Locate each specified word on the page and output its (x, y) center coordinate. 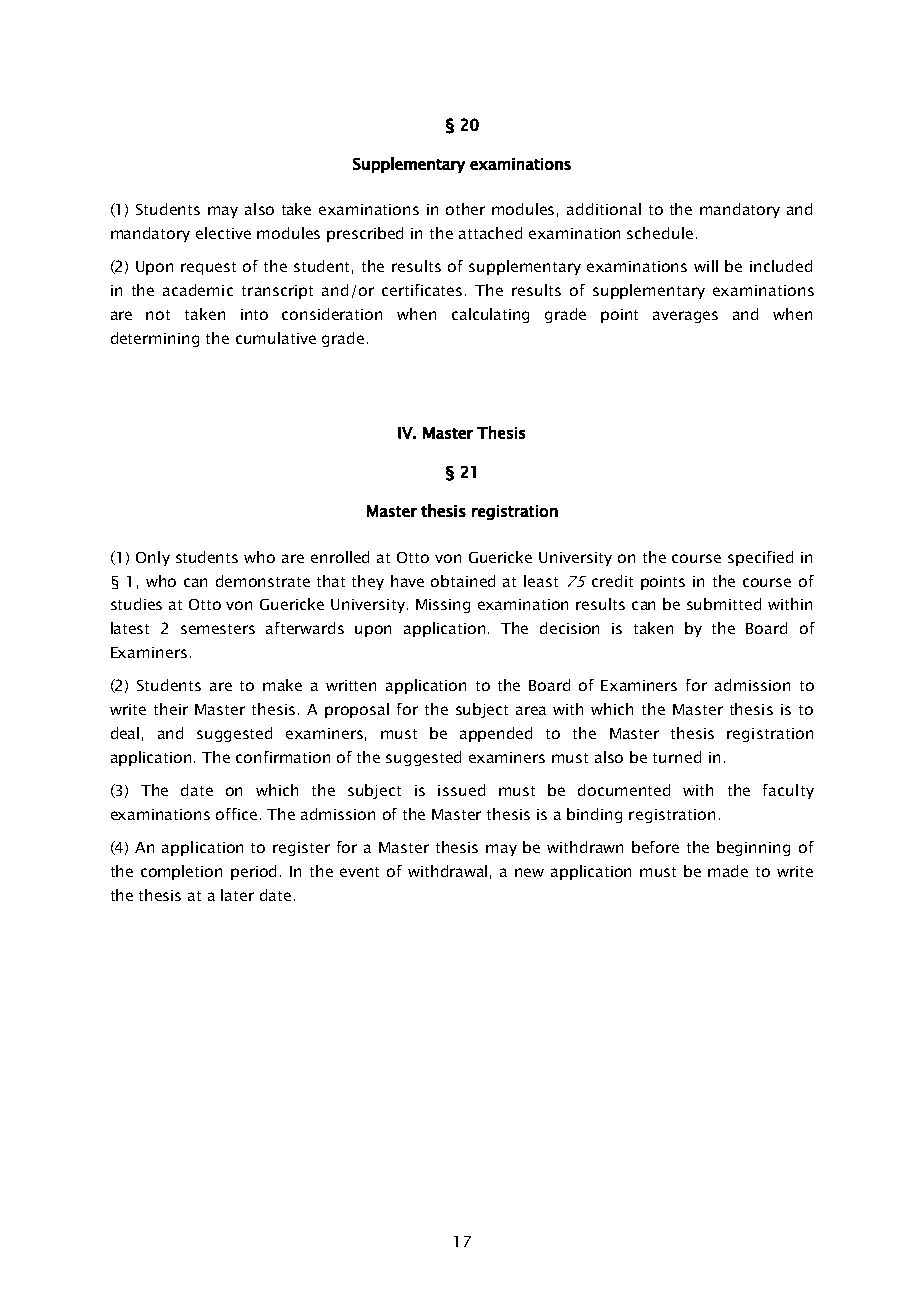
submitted (724, 604)
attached (490, 233)
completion (181, 872)
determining (155, 339)
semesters (218, 629)
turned (677, 757)
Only (153, 558)
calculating (490, 315)
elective (223, 233)
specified (760, 558)
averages (685, 317)
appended (496, 734)
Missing (443, 606)
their (171, 709)
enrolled (340, 557)
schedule (660, 233)
